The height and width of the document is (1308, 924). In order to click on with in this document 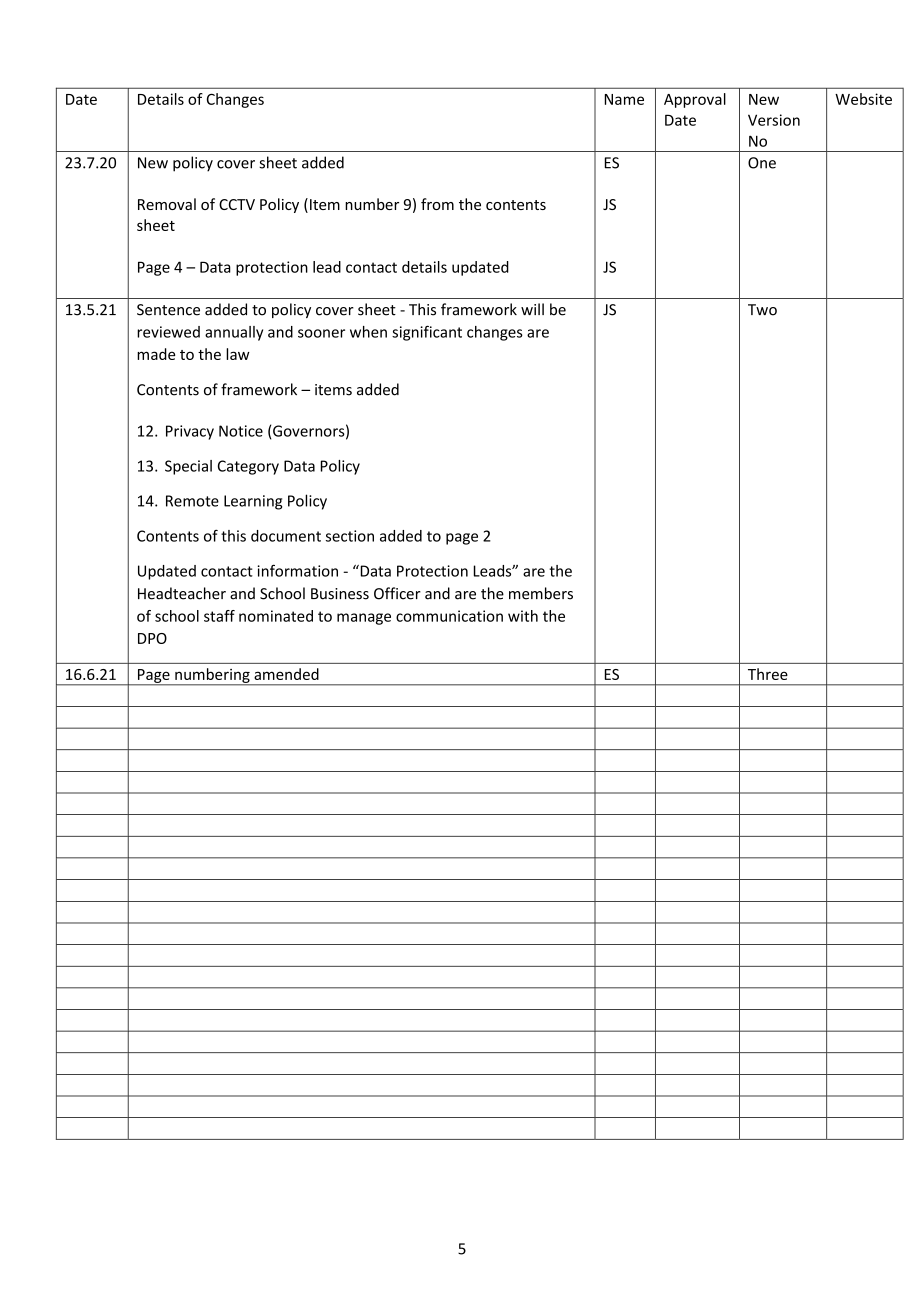, I will do `click(523, 616)`.
